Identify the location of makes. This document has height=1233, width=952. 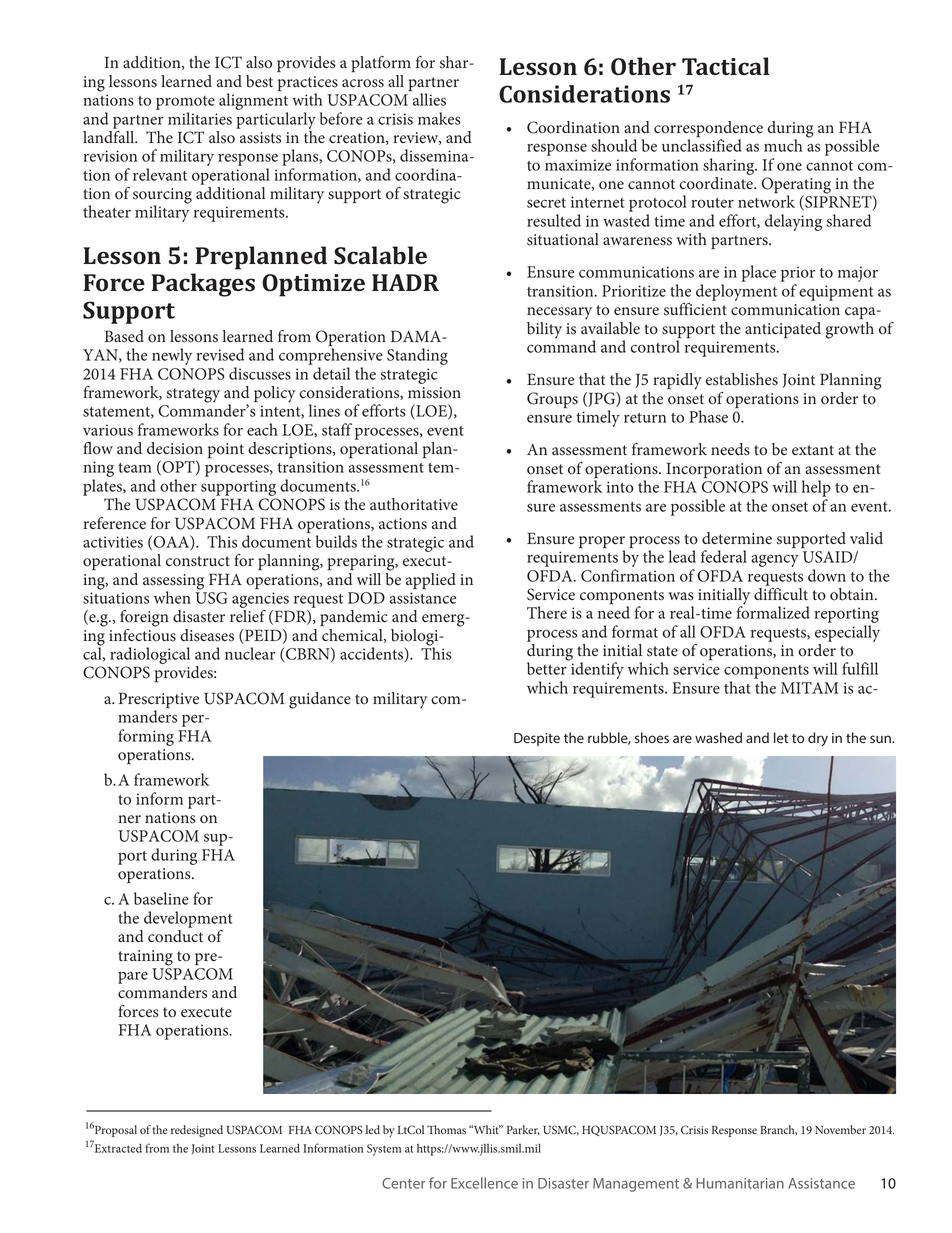
(439, 118).
